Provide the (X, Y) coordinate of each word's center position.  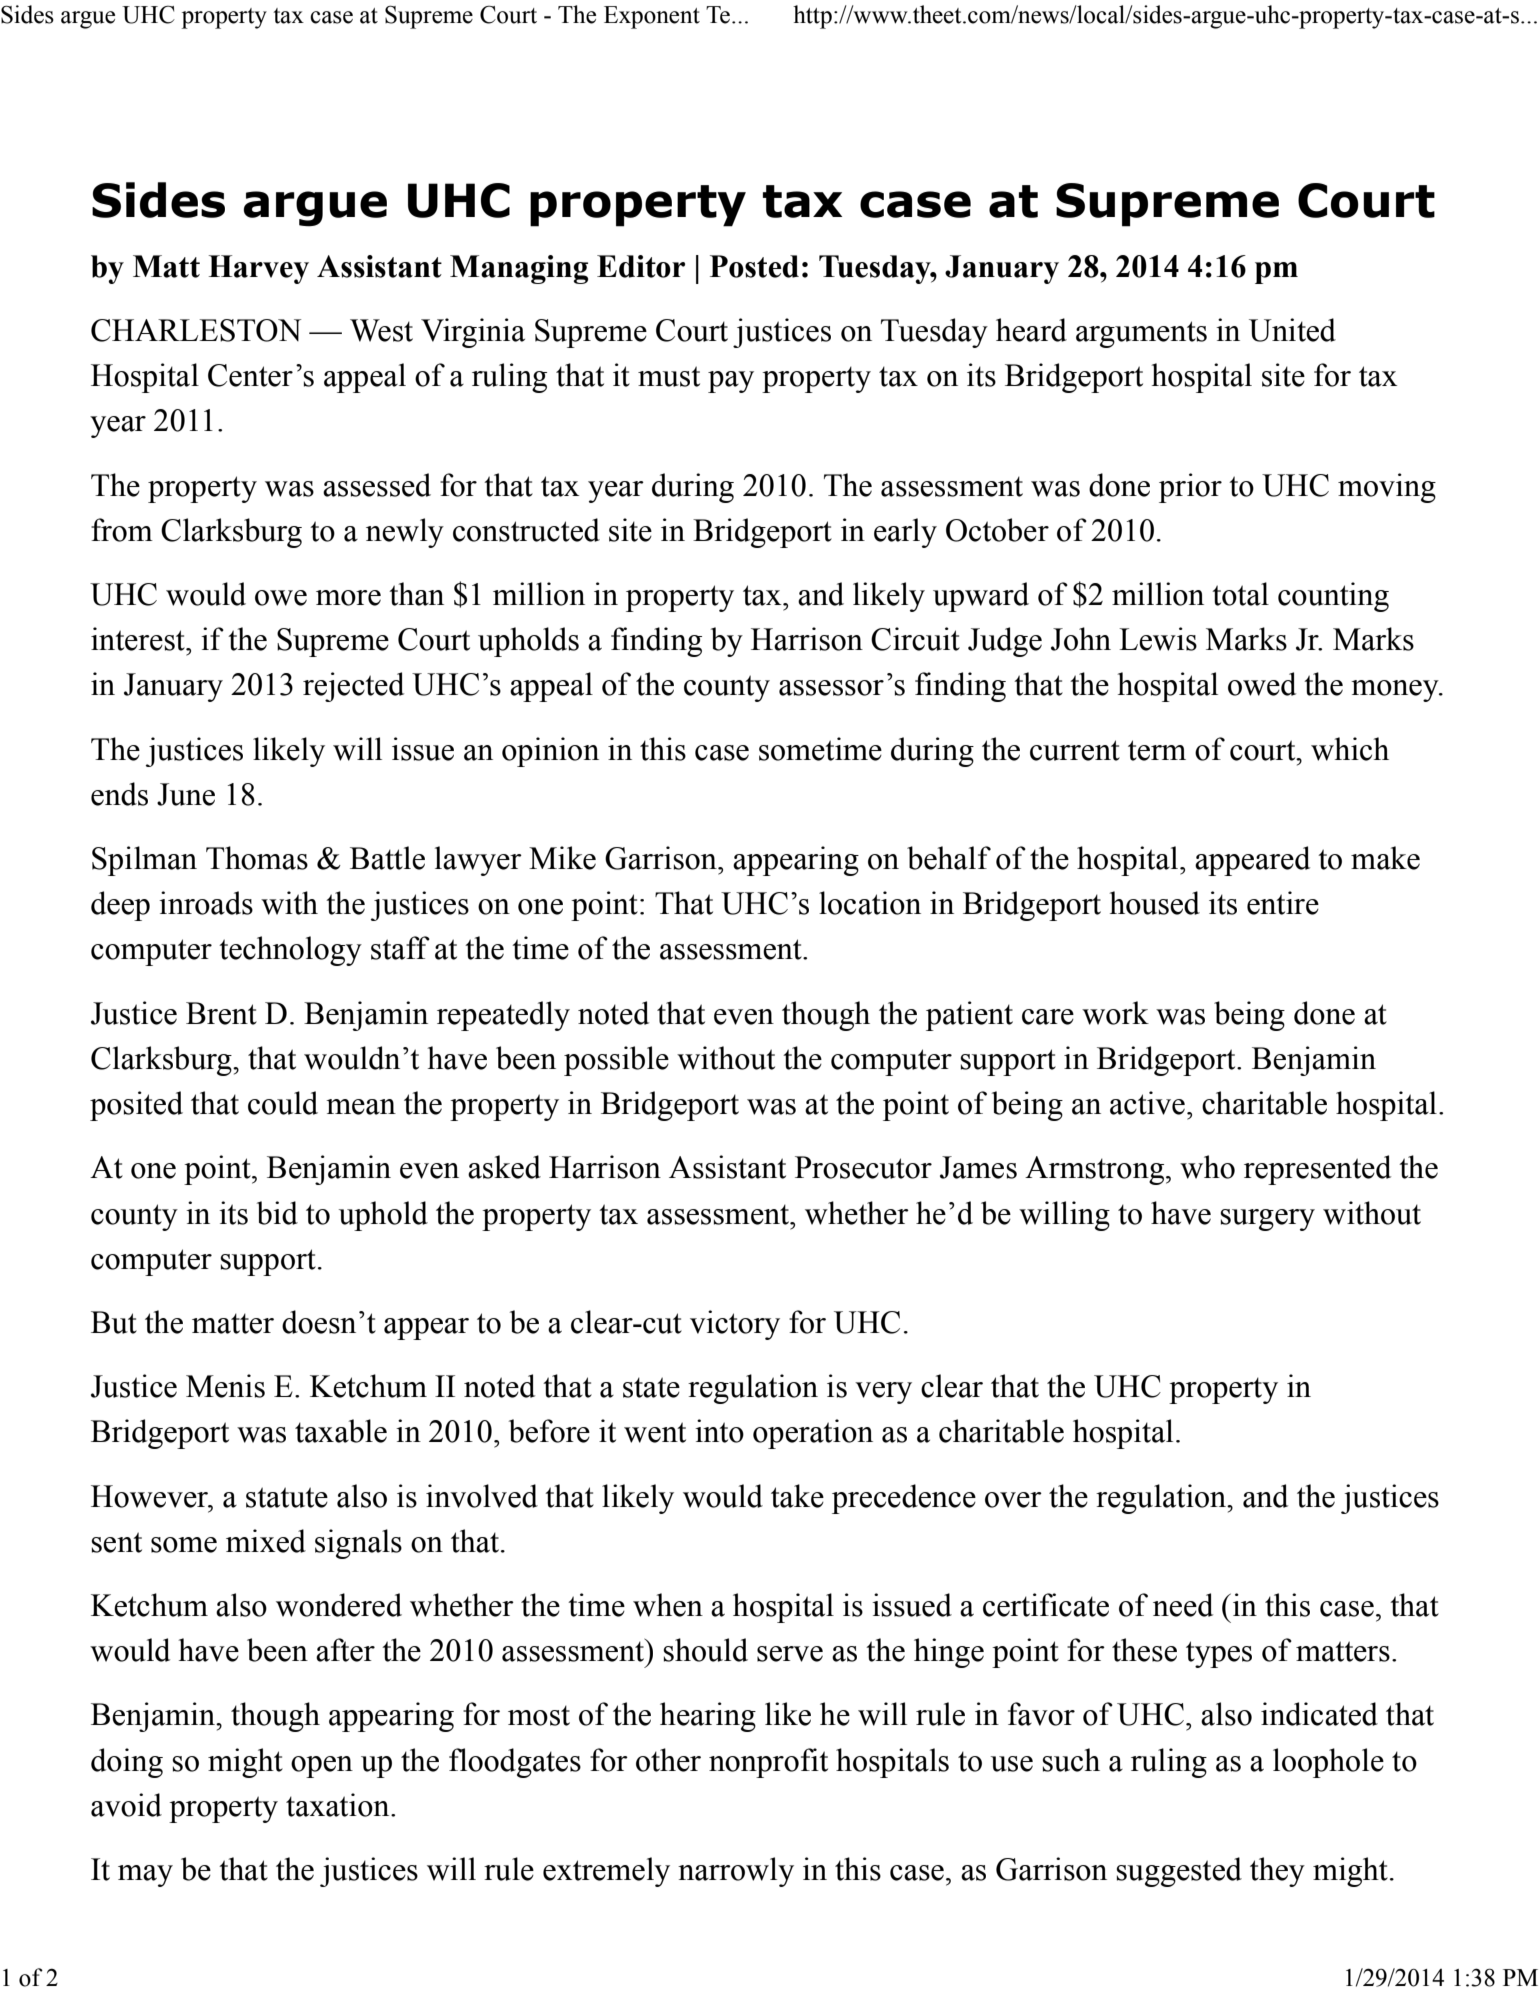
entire (1283, 903)
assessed (377, 485)
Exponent (652, 17)
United (1292, 330)
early (905, 533)
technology (290, 951)
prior (1190, 488)
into (719, 1431)
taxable (341, 1431)
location (870, 903)
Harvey (258, 269)
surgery (1267, 1220)
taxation (339, 1805)
